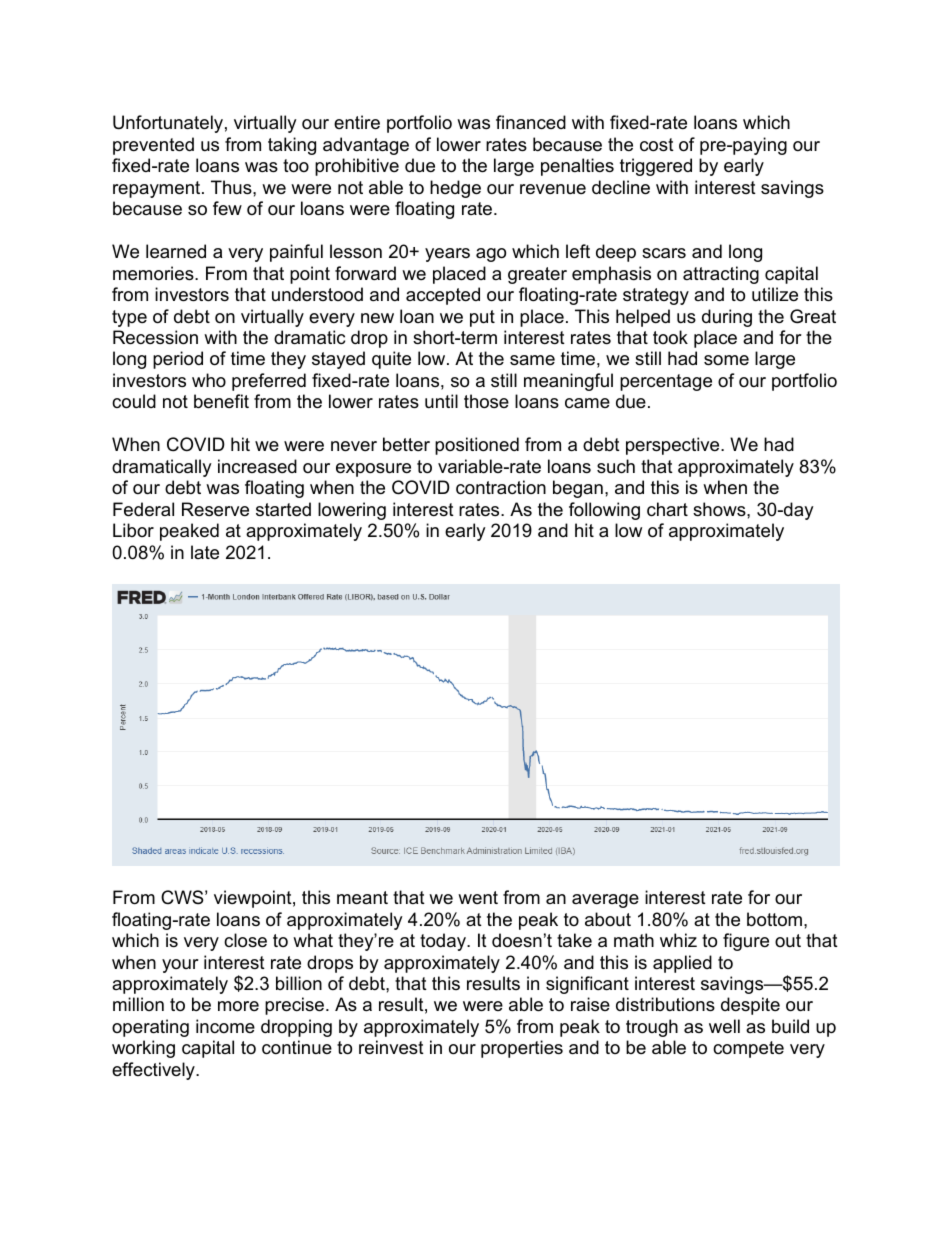 The width and height of the screenshot is (952, 1233). I want to click on during, so click(727, 318).
